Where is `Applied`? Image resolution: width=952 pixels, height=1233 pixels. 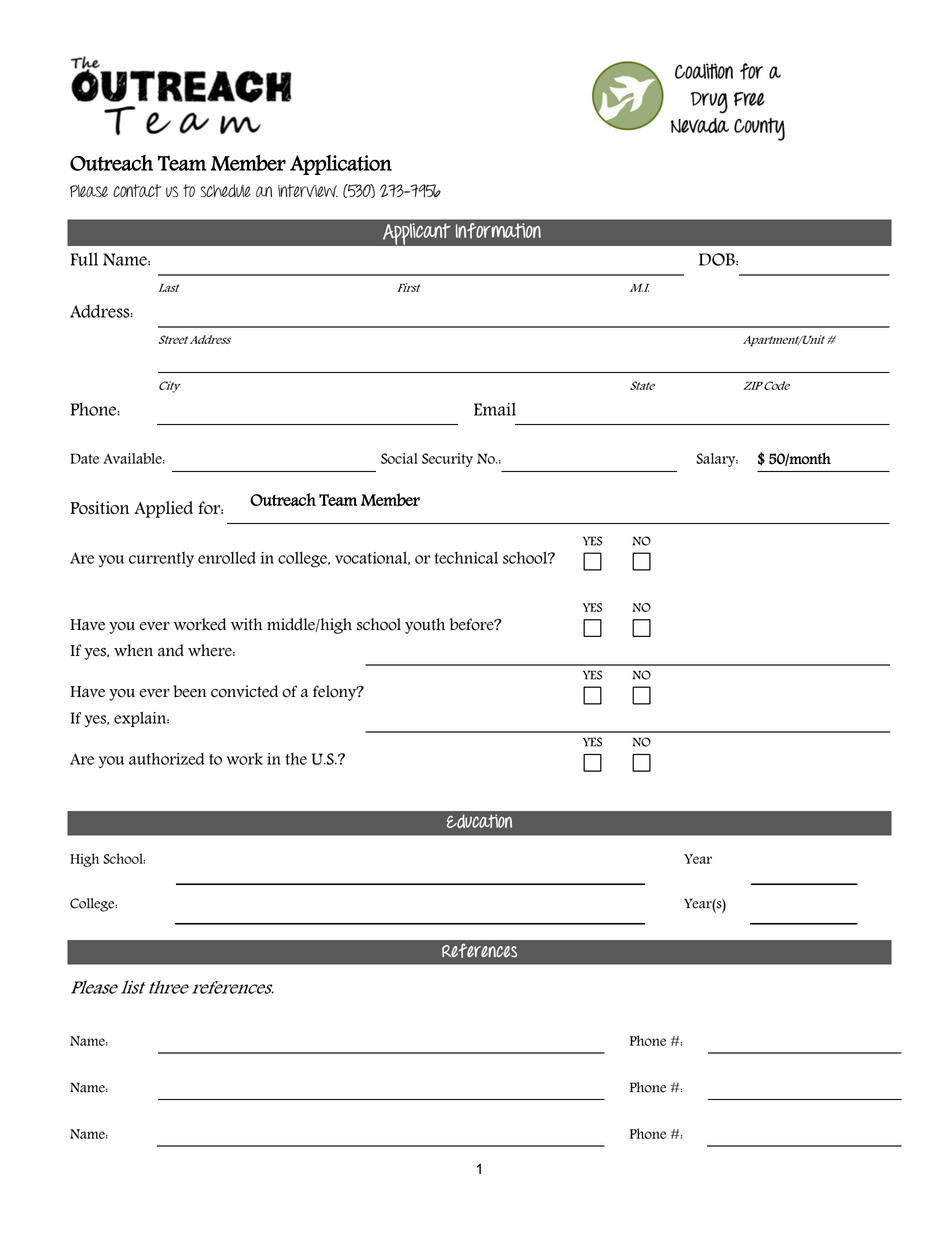 Applied is located at coordinates (163, 509).
